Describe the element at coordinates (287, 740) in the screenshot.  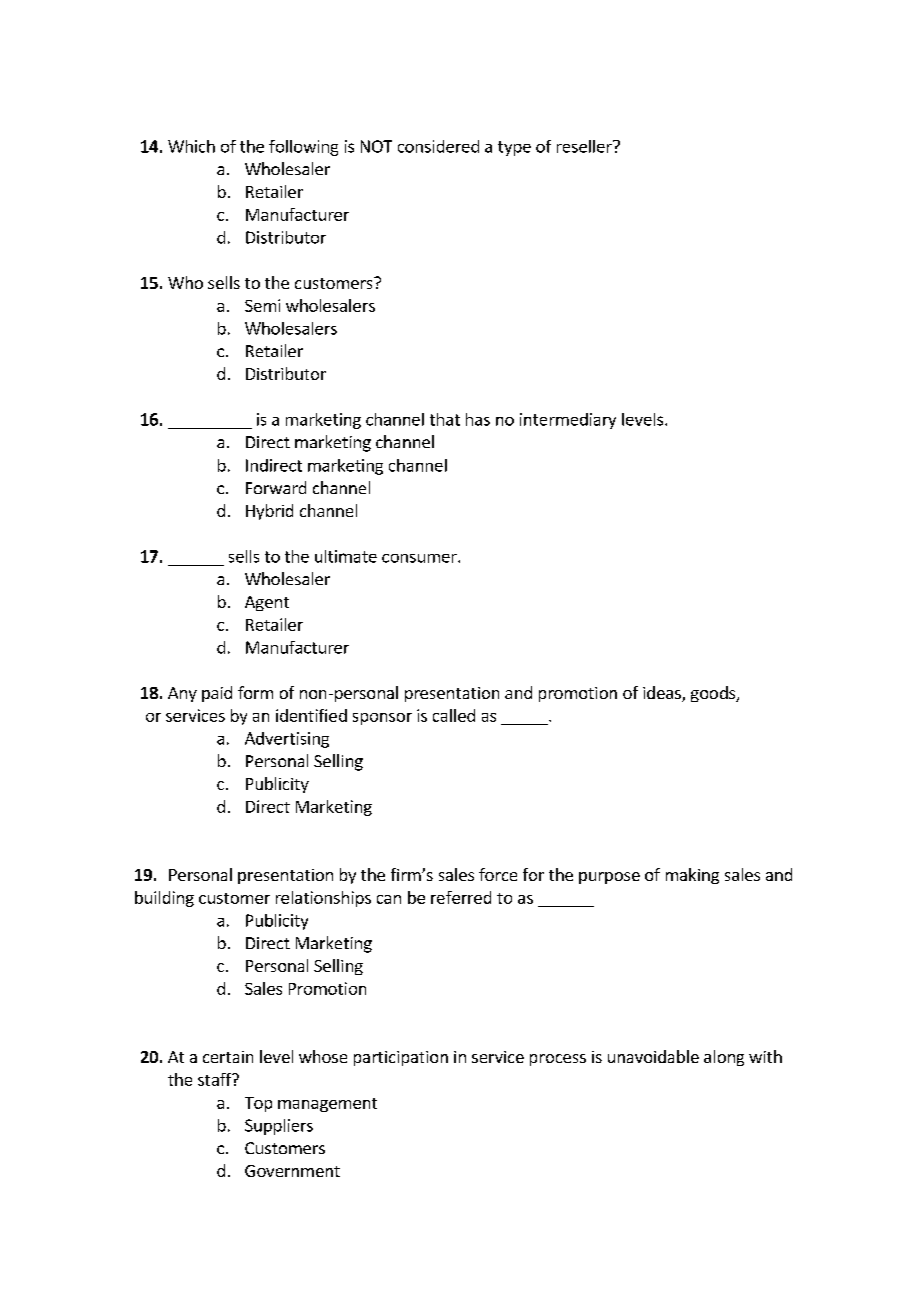
I see `Advertising` at that location.
